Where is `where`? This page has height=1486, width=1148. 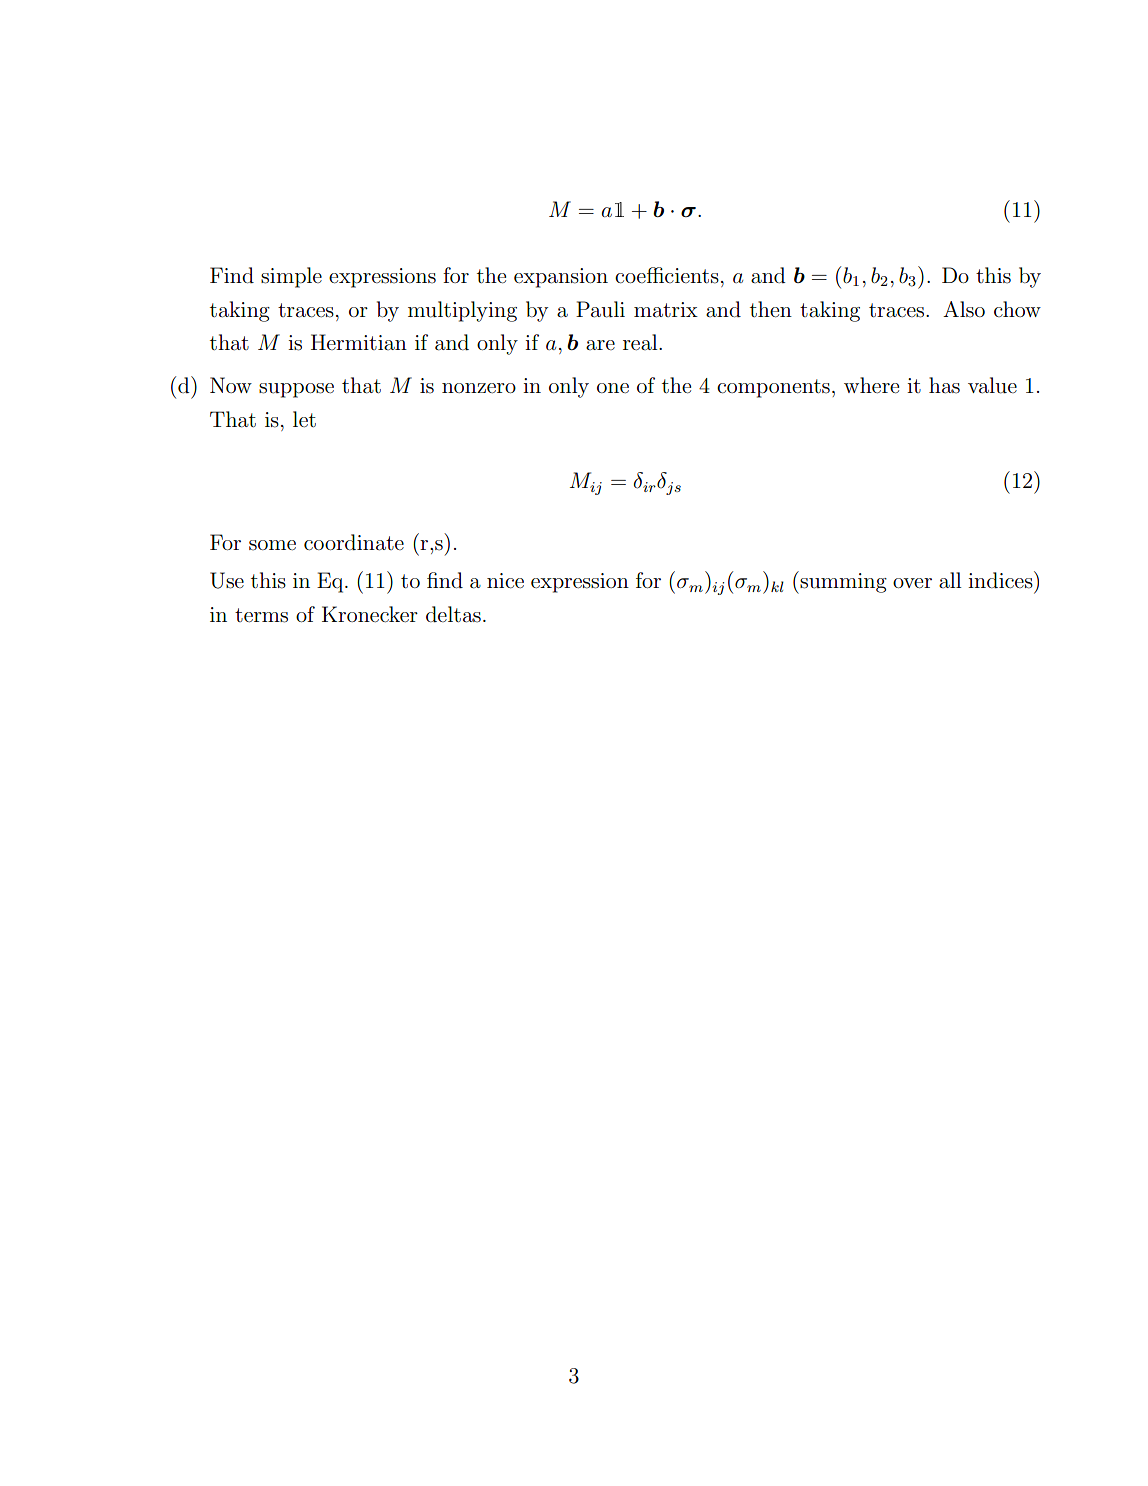
where is located at coordinates (871, 385).
